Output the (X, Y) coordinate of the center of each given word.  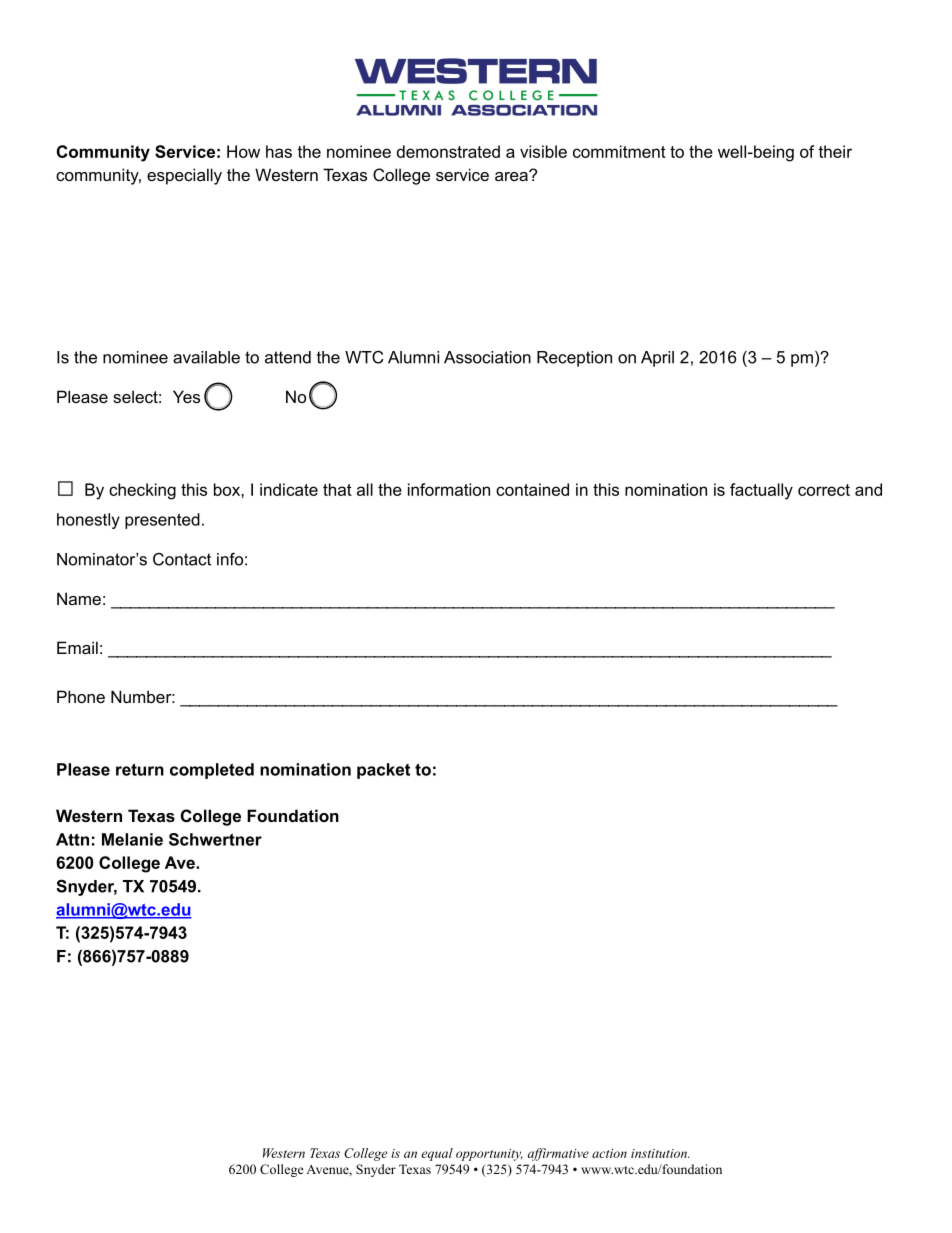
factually (761, 491)
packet (383, 771)
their (835, 151)
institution (660, 1153)
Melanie (132, 839)
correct (824, 490)
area (512, 175)
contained (532, 489)
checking (142, 491)
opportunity (489, 1155)
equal (437, 1154)
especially (184, 176)
